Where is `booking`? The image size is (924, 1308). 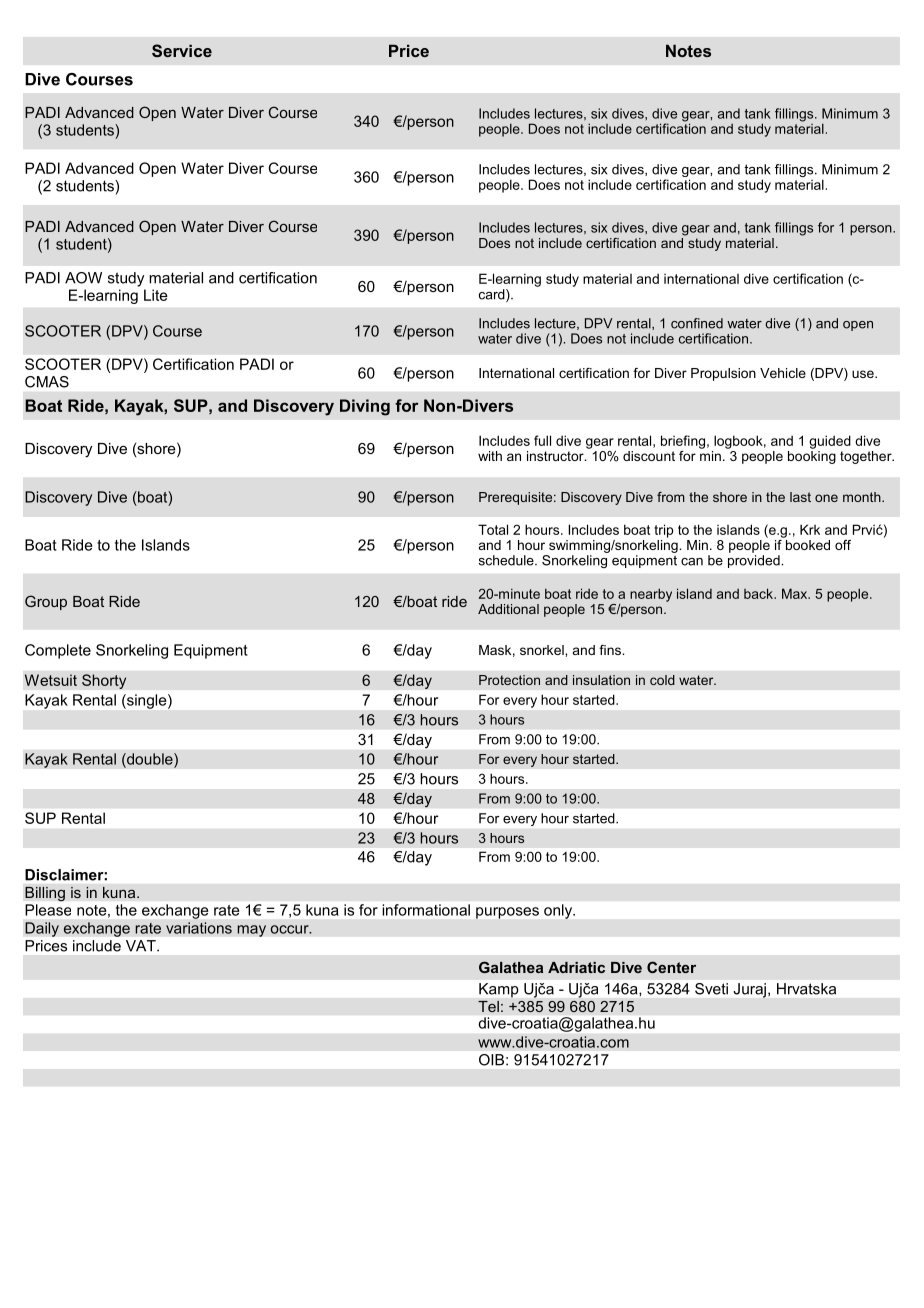
booking is located at coordinates (812, 457).
